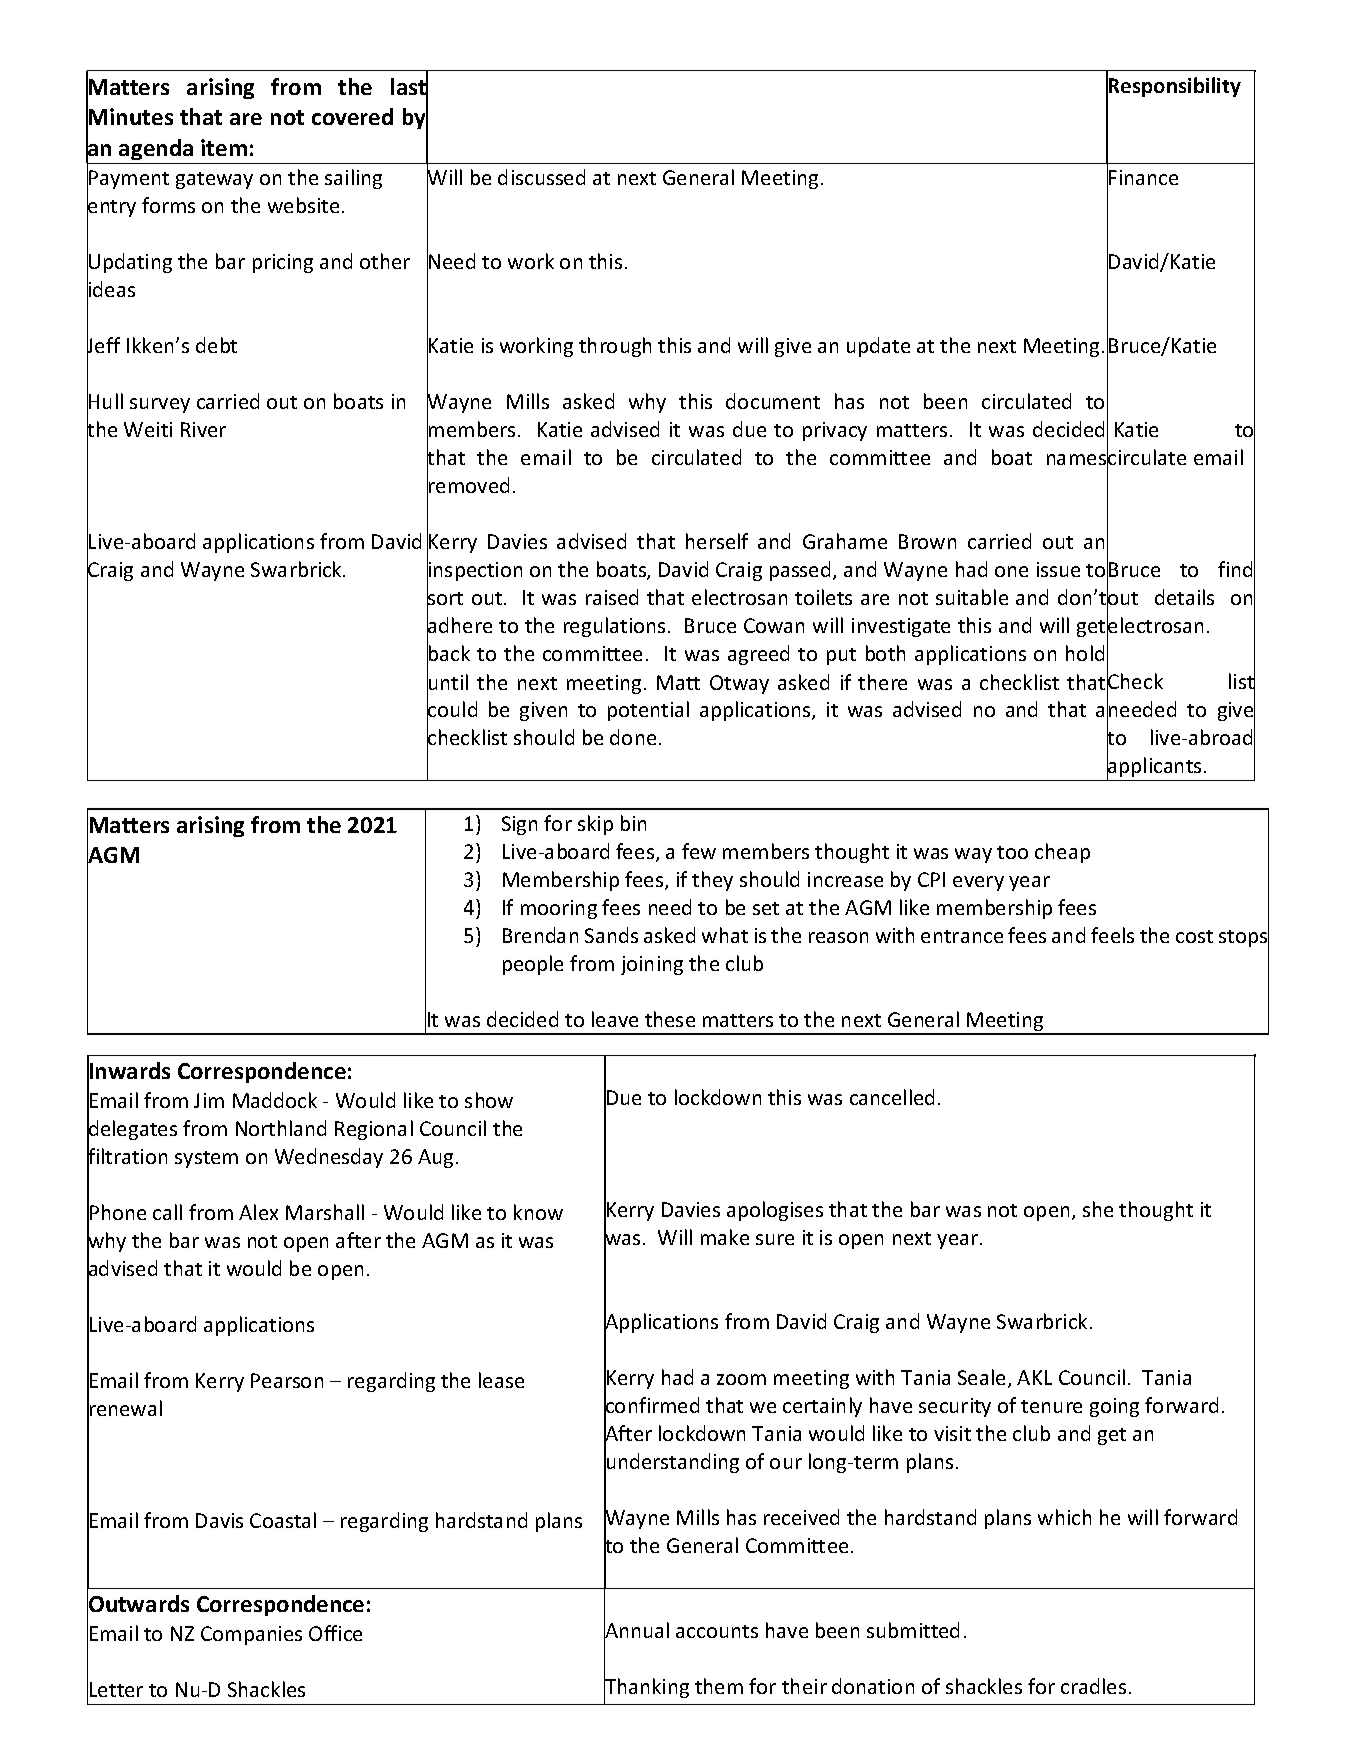 This image has width=1358, height=1757. I want to click on make, so click(725, 1237).
